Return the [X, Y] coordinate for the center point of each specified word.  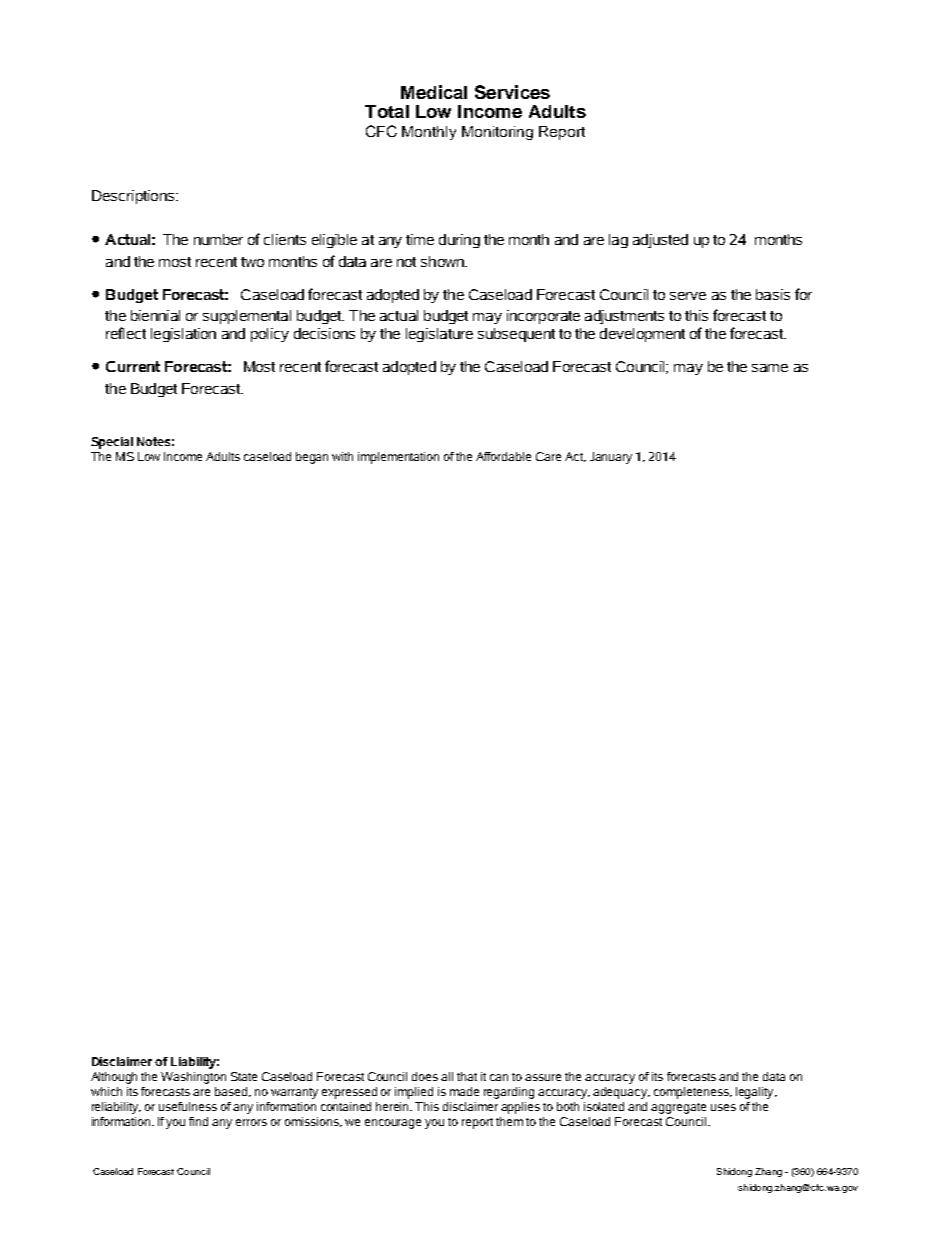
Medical [434, 92]
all [447, 1076]
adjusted [660, 241]
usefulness [188, 1106]
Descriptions [134, 197]
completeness [692, 1093]
